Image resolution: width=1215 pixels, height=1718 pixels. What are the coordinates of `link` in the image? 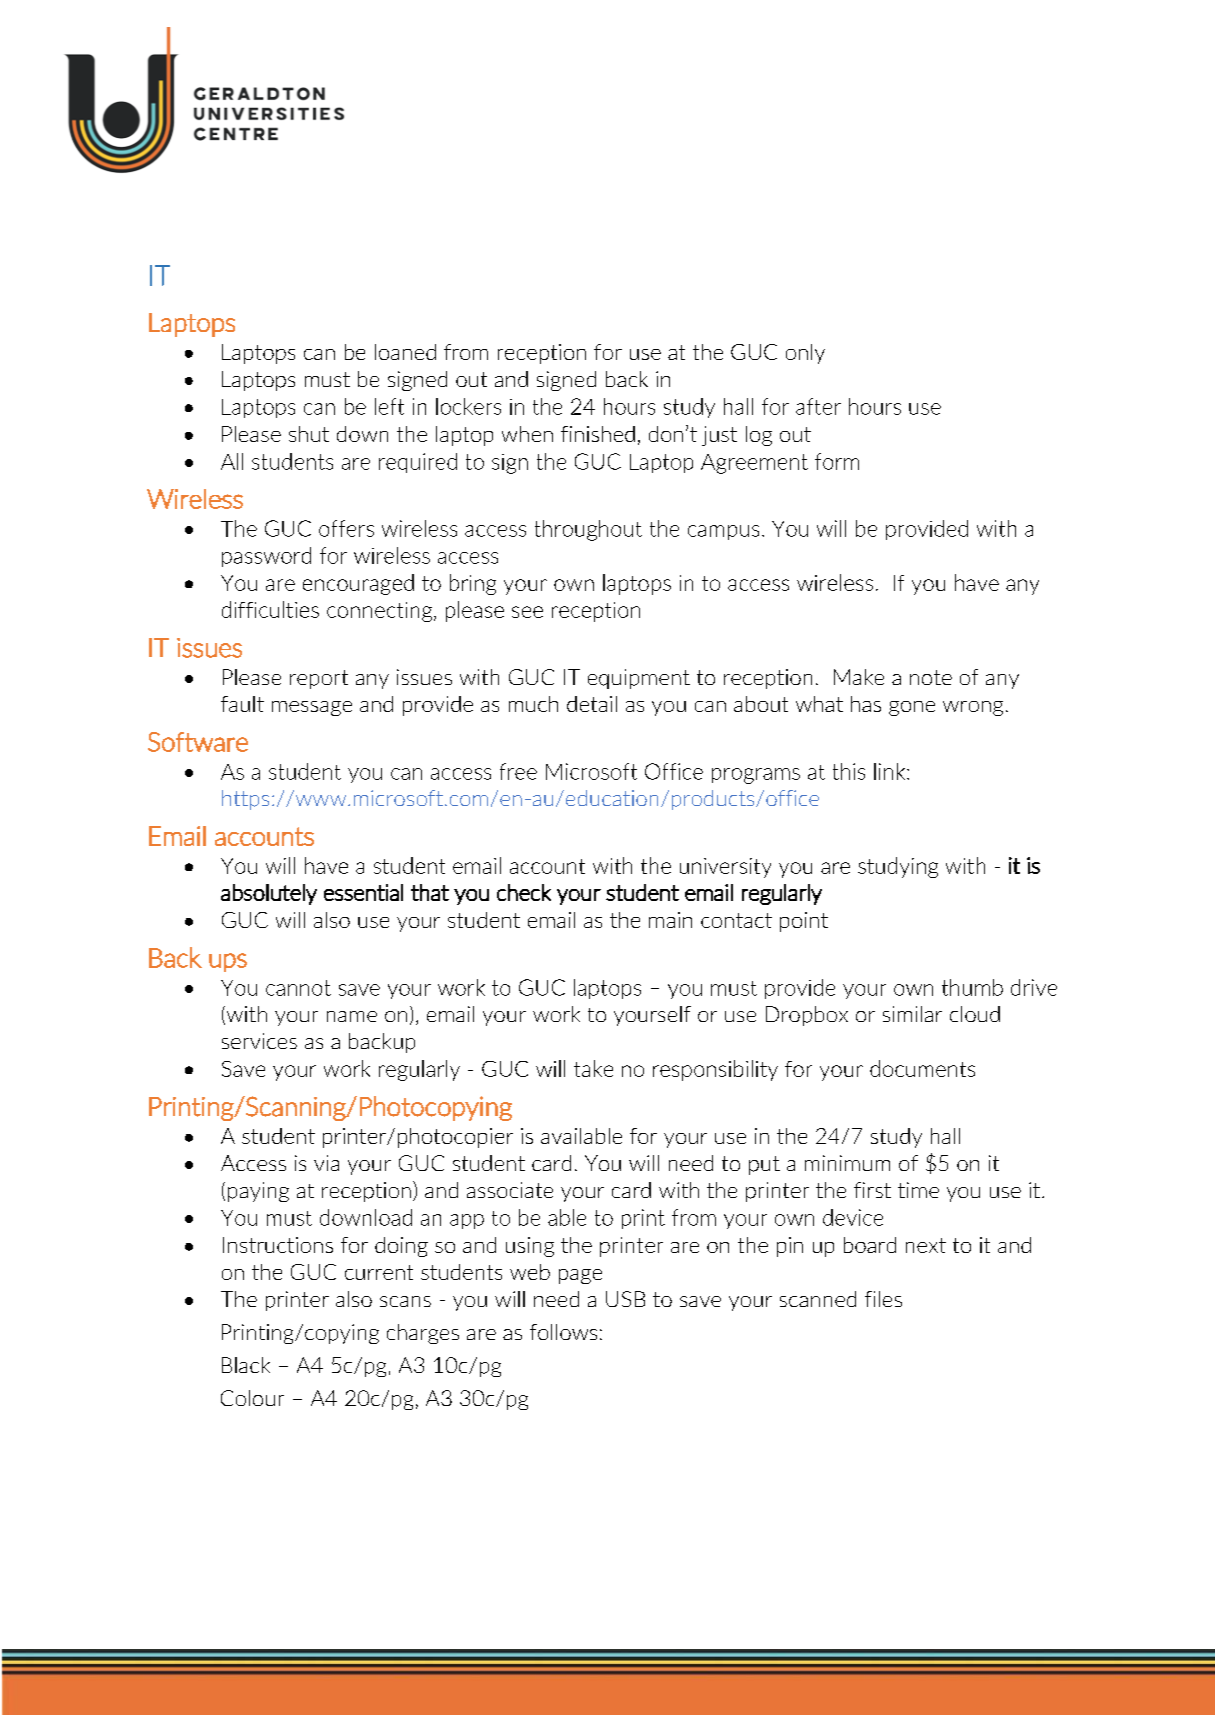 It's located at (891, 771).
